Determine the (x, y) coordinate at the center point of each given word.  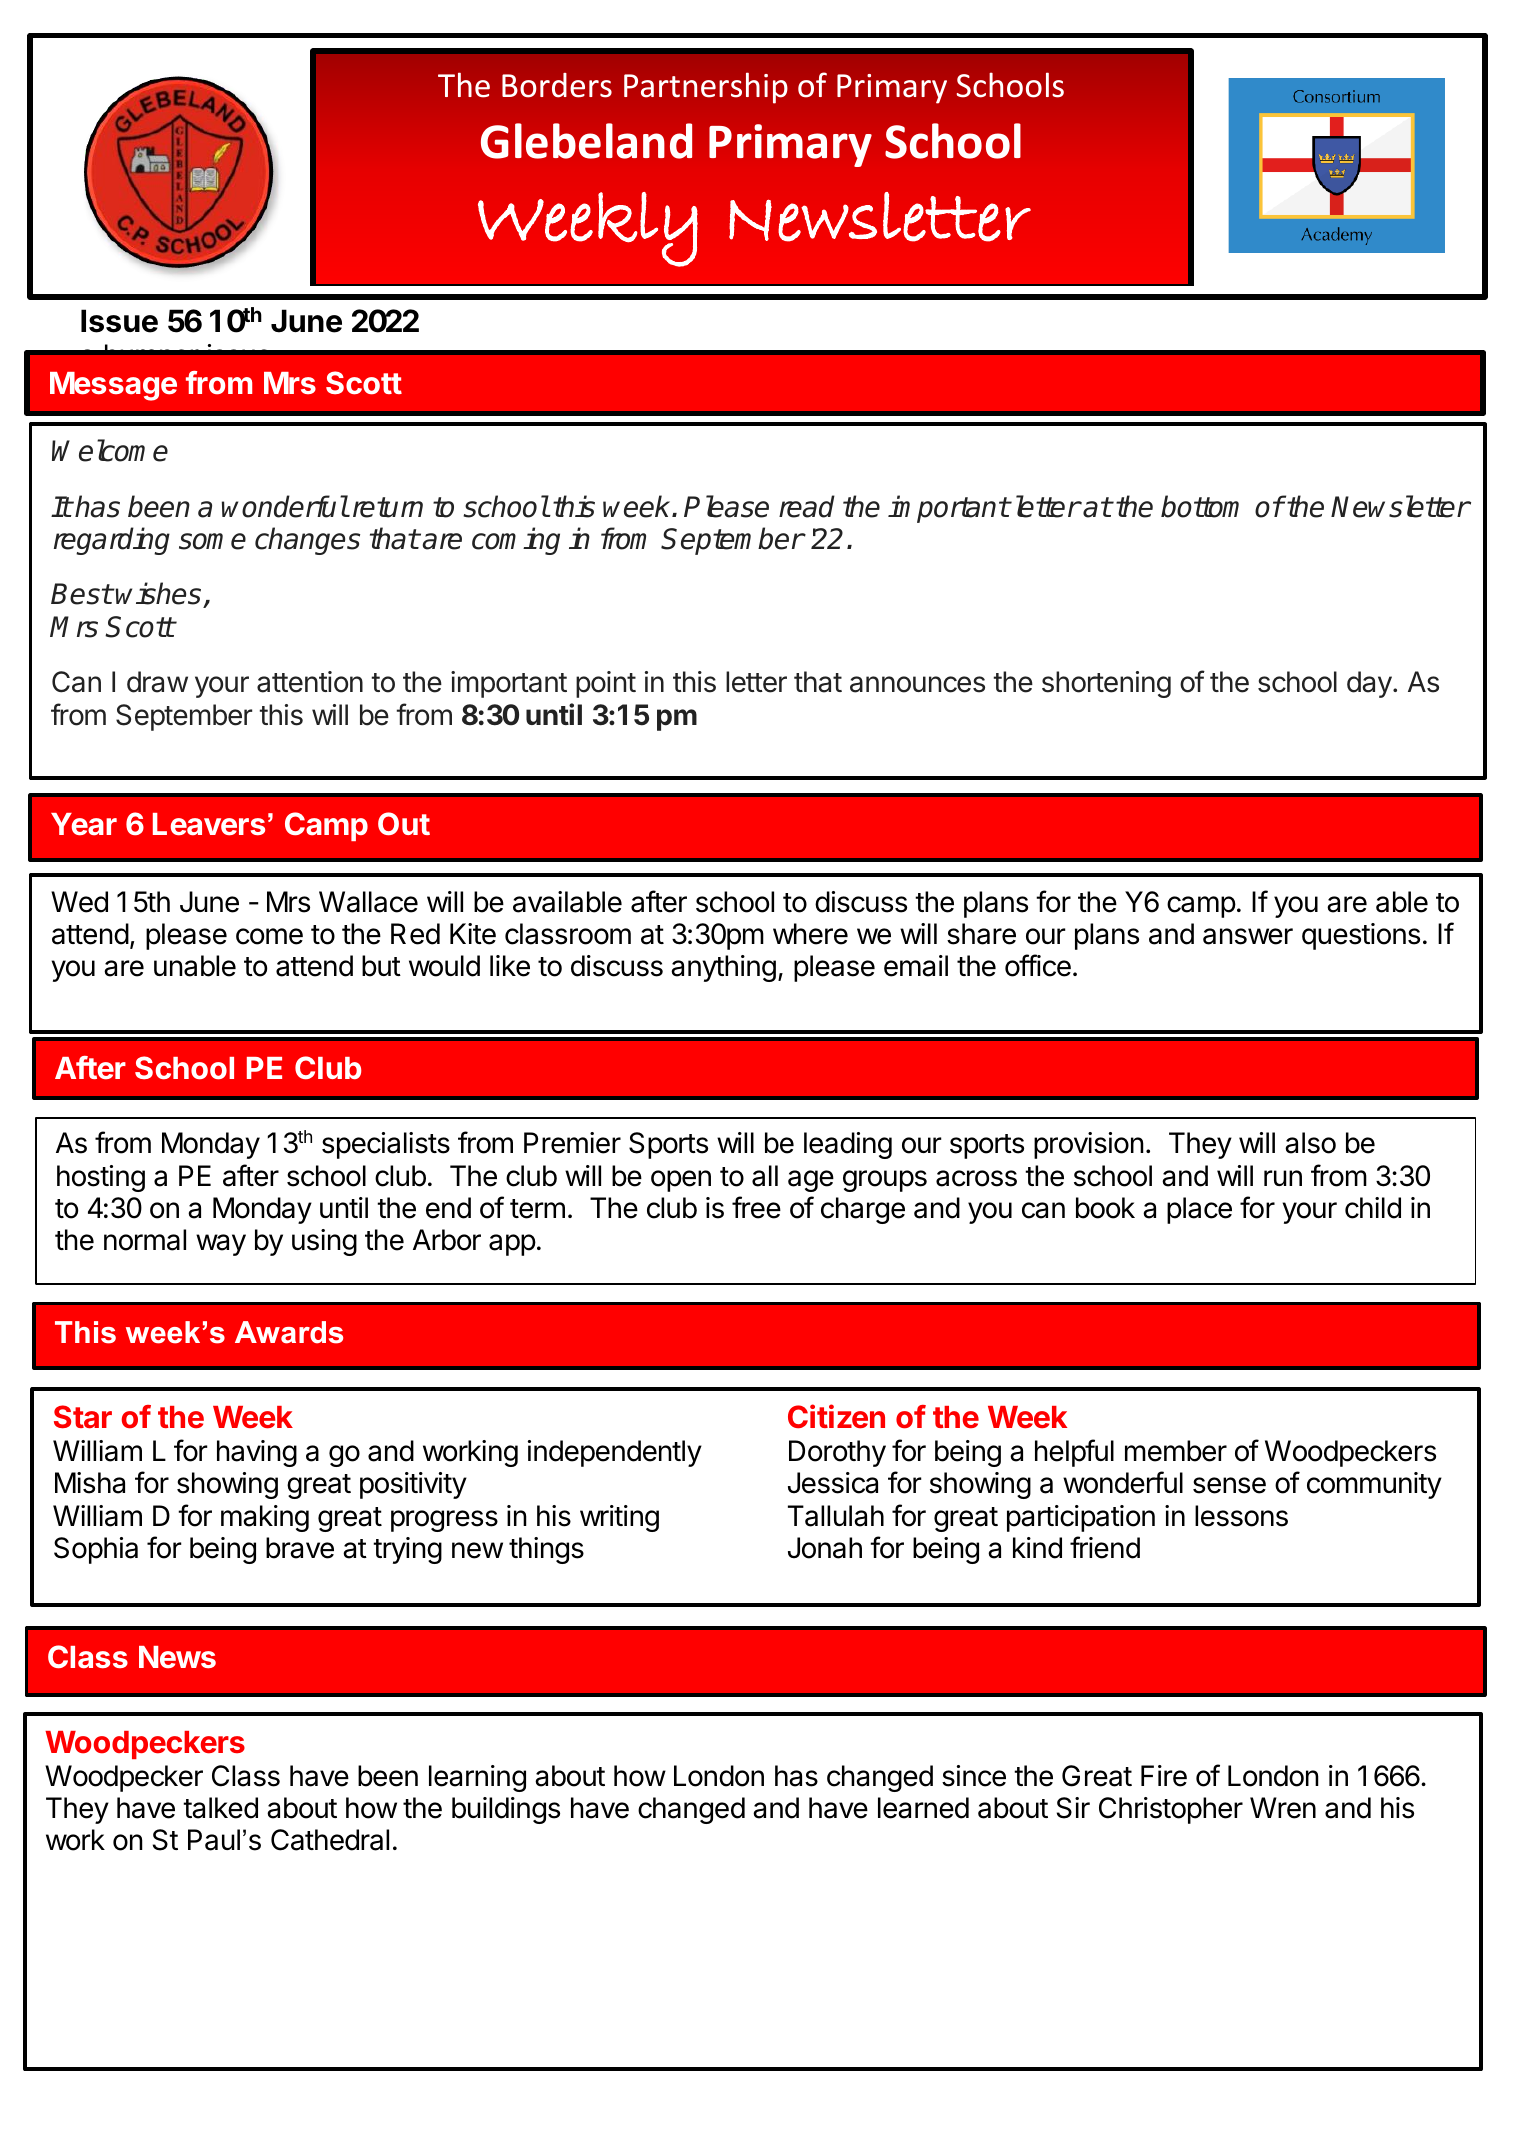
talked (220, 1808)
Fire (1164, 1776)
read (807, 506)
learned (923, 1808)
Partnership (706, 88)
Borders (557, 85)
